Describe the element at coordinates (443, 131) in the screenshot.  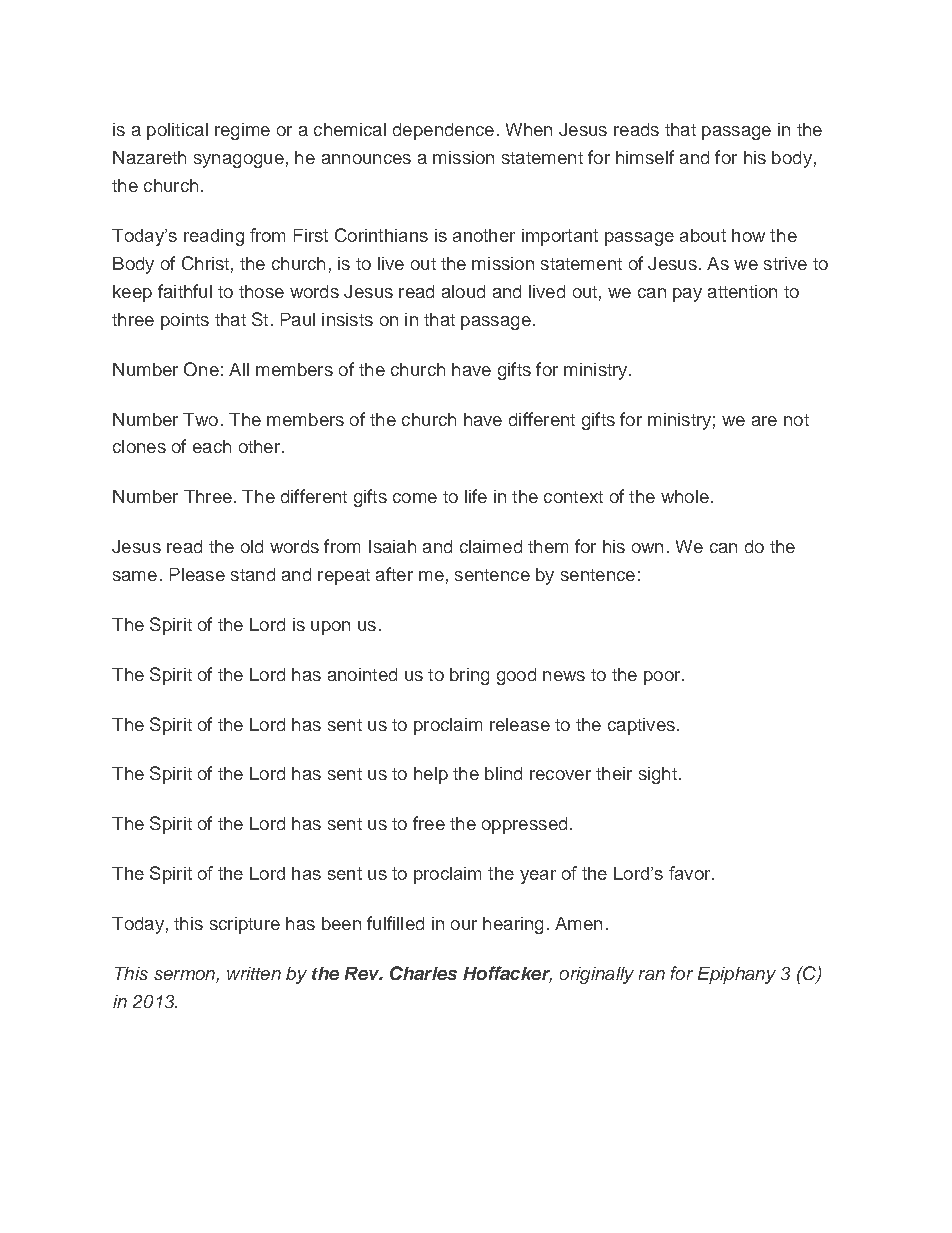
I see `dependence` at that location.
